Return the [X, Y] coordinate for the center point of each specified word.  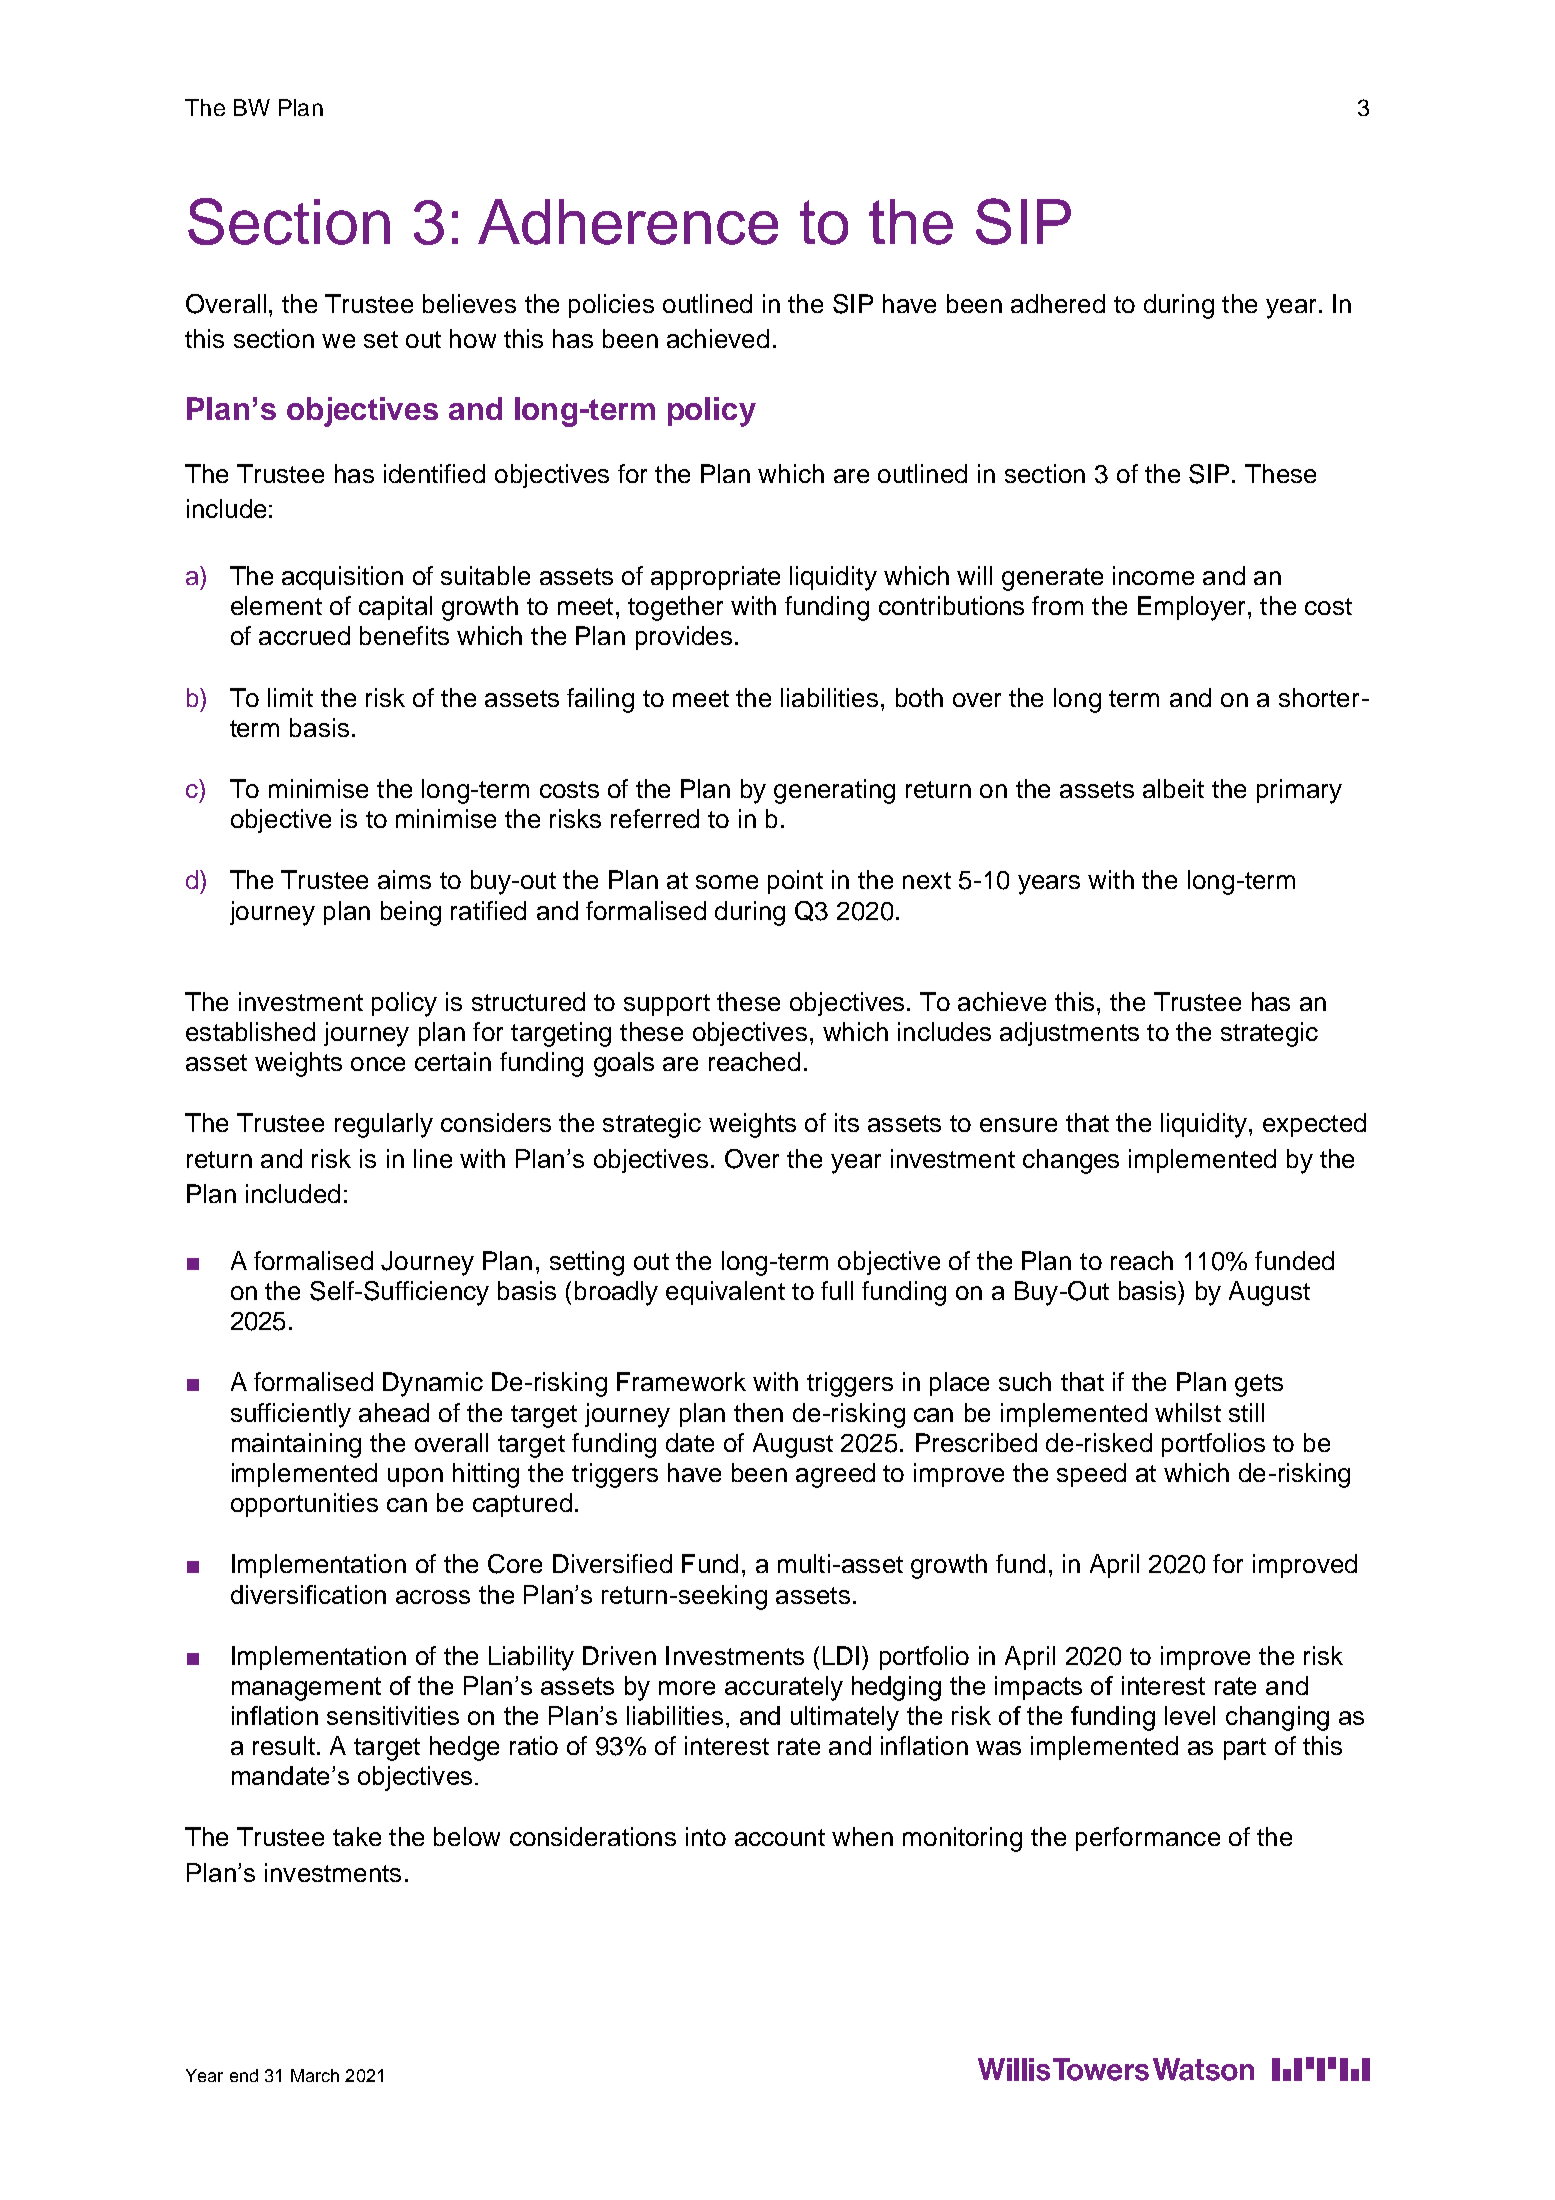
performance [1148, 1839]
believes [469, 303]
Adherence [628, 222]
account [780, 1837]
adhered [1058, 303]
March [315, 2075]
